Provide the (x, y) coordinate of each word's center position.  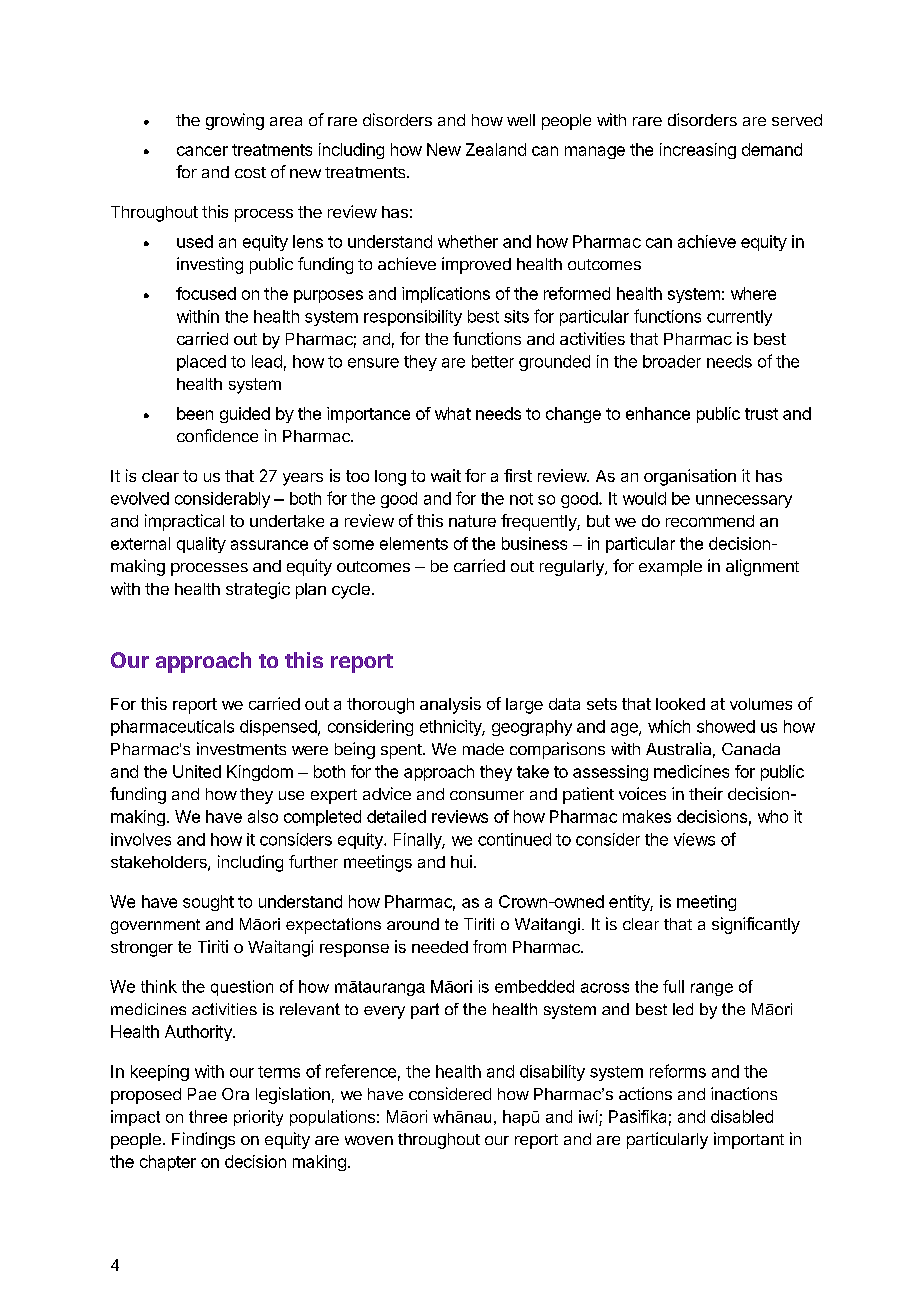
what (453, 413)
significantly (756, 925)
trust (761, 414)
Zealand (496, 149)
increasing (698, 151)
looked (680, 704)
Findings (203, 1140)
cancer (202, 151)
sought (208, 903)
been (195, 413)
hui (461, 861)
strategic (258, 590)
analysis (450, 705)
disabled (742, 1116)
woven (369, 1140)
